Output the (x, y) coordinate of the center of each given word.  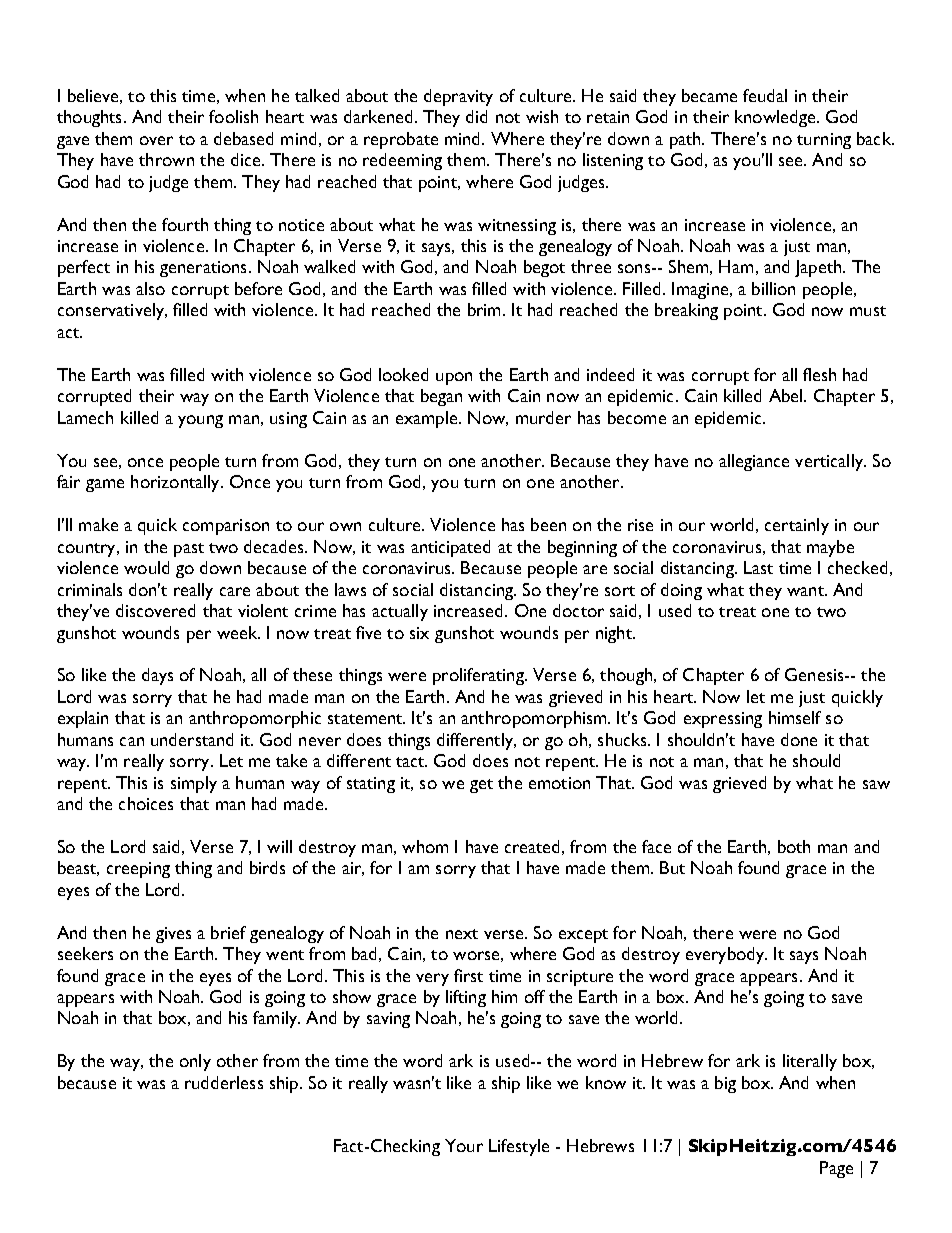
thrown (166, 159)
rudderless (224, 1082)
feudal (765, 95)
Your (464, 1145)
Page (836, 1169)
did (476, 116)
